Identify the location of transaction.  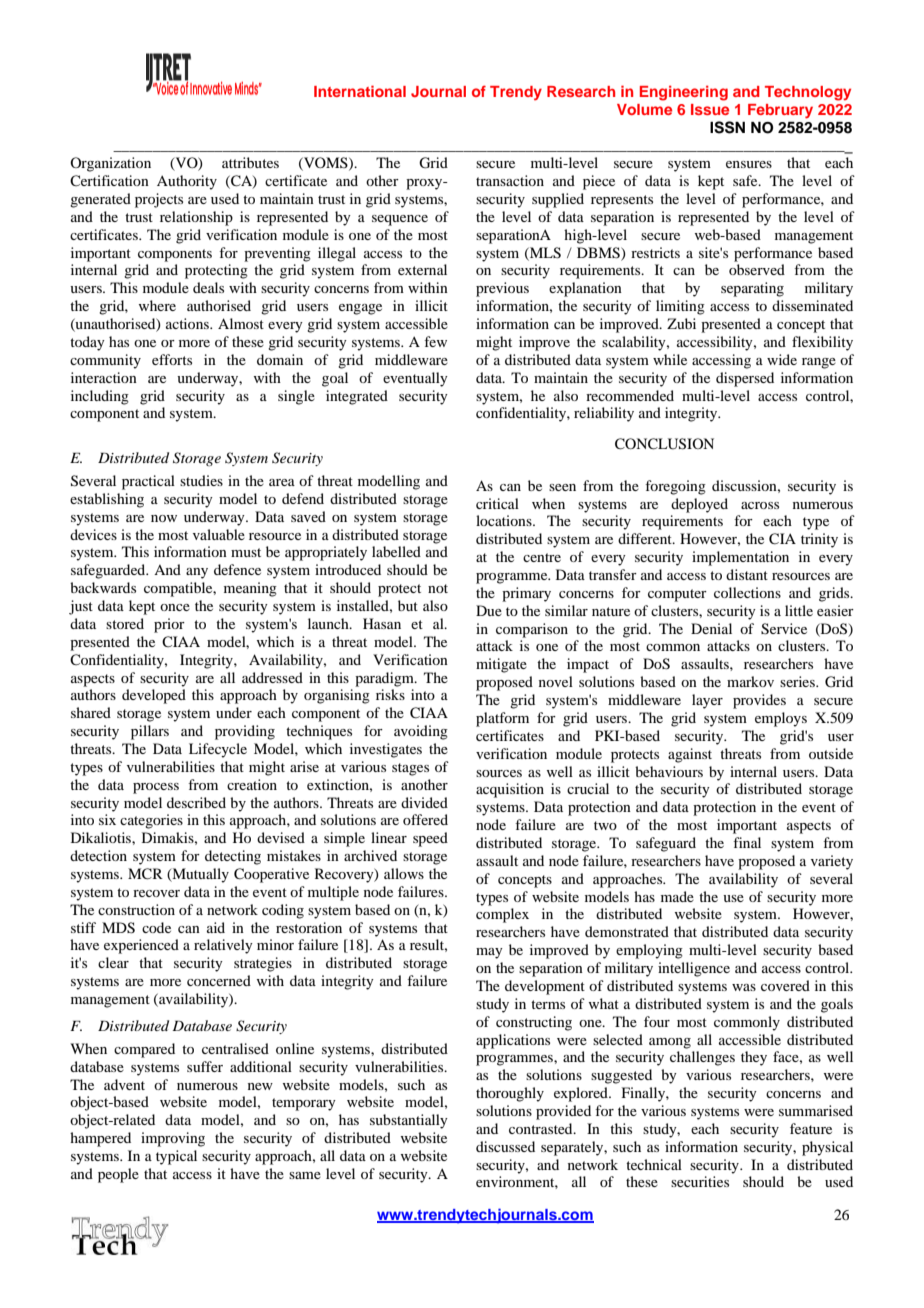
(510, 180).
